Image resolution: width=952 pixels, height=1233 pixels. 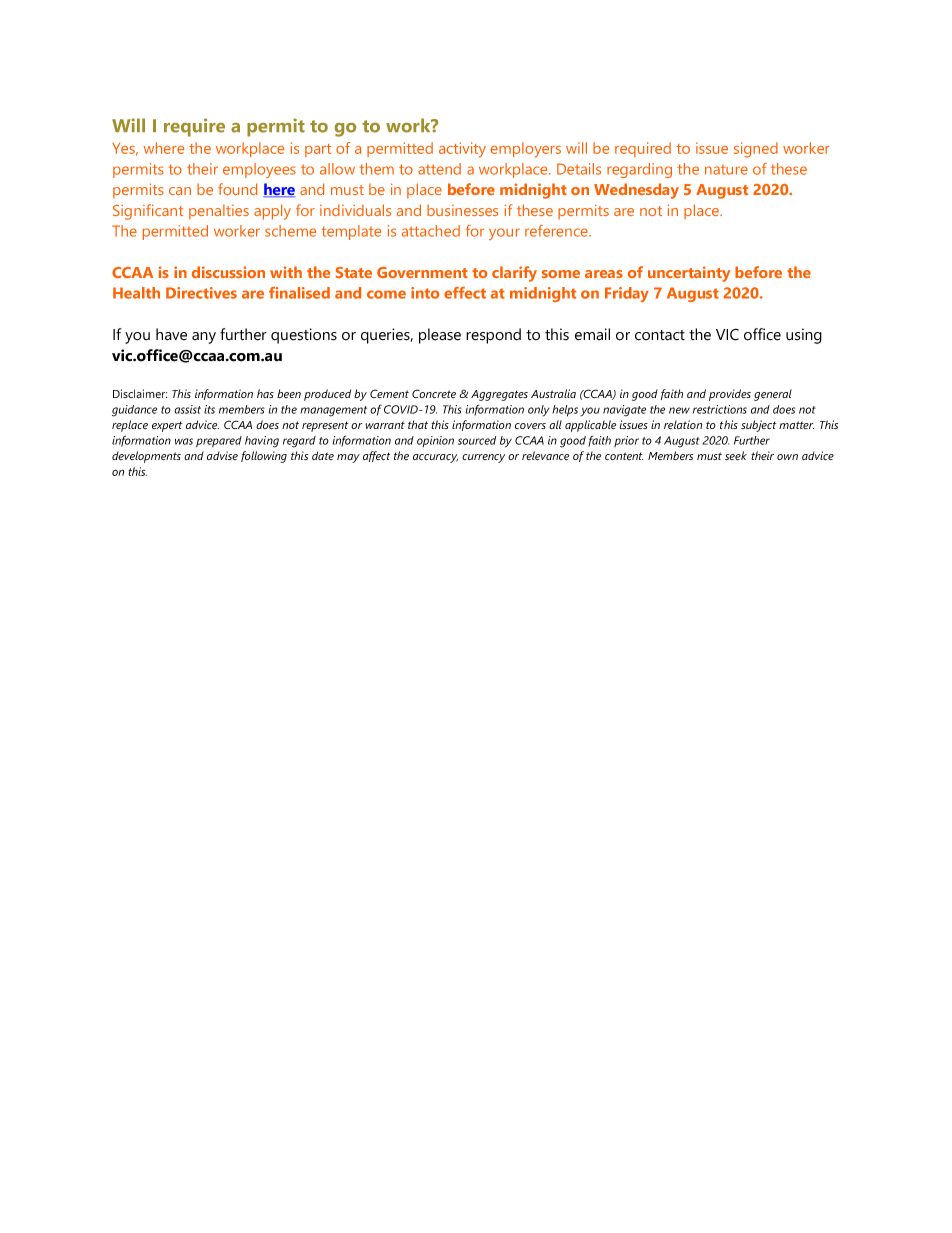 I want to click on penalties, so click(x=219, y=212).
